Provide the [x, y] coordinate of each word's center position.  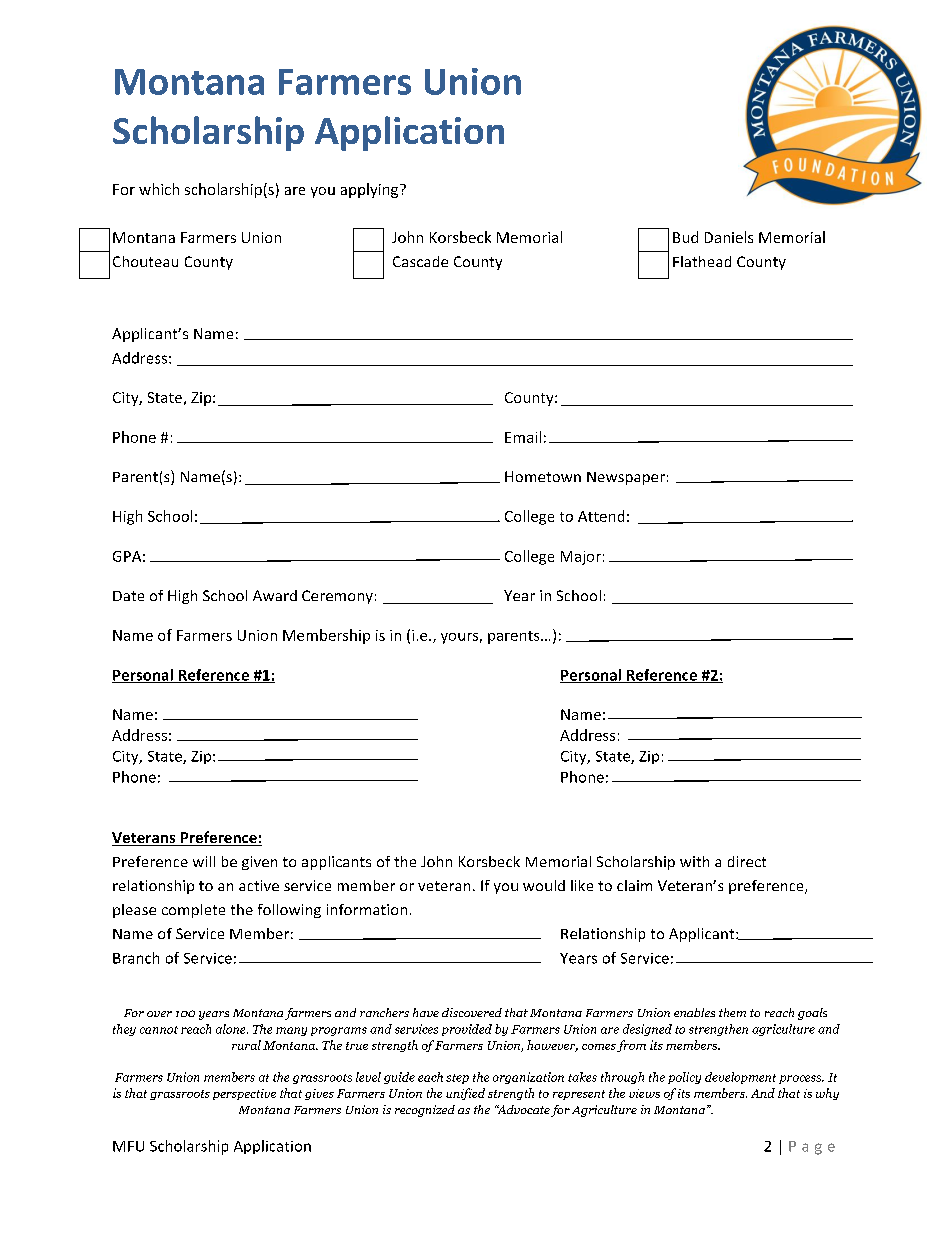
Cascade [420, 261]
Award [275, 595]
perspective [244, 1094]
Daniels [729, 237]
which [159, 189]
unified [465, 1094]
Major [581, 558]
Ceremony [337, 597]
